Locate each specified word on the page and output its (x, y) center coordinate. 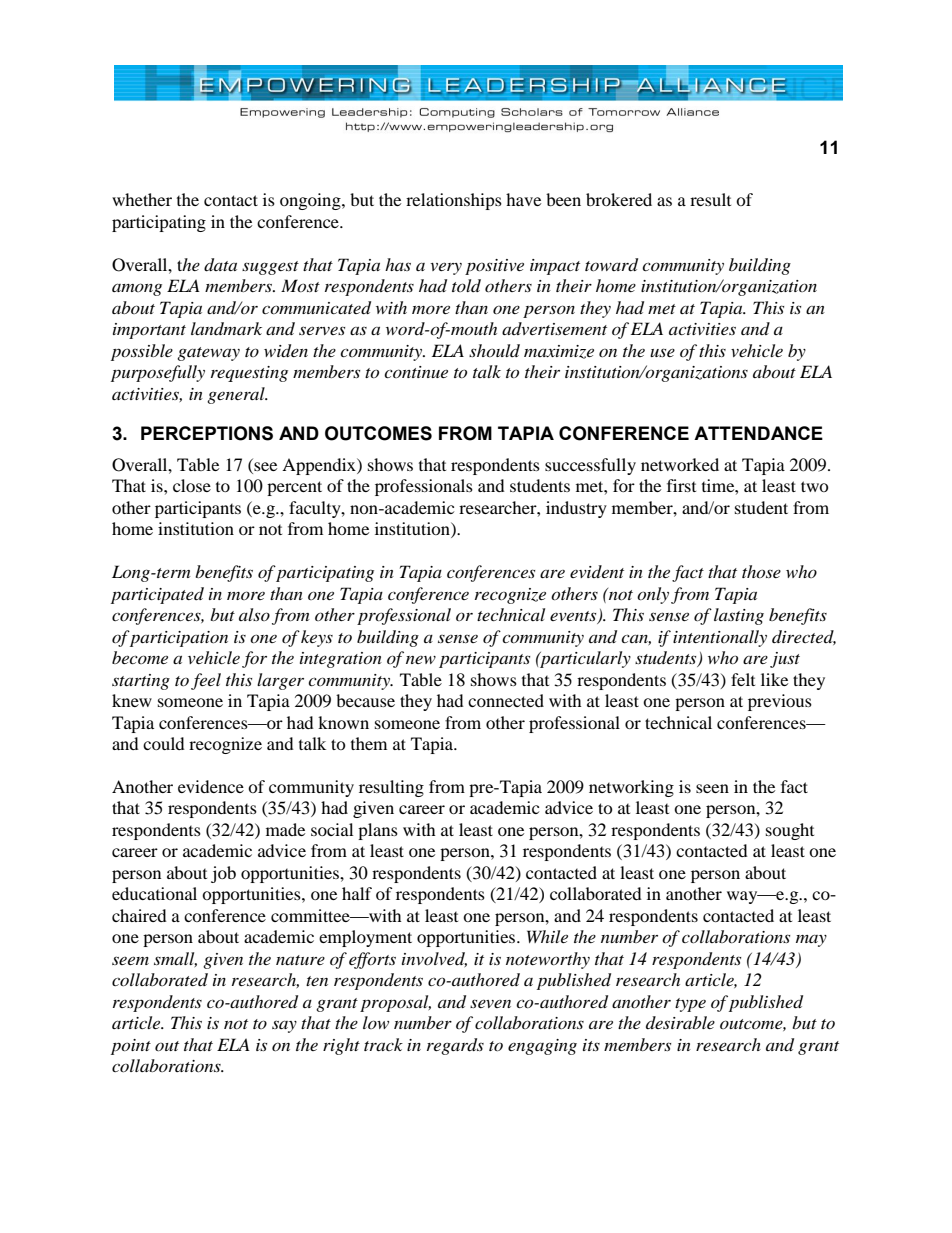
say (284, 1026)
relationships (454, 201)
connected (506, 700)
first (681, 485)
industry (576, 509)
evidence (211, 786)
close (192, 485)
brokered (619, 199)
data (220, 265)
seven (490, 1003)
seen (712, 788)
